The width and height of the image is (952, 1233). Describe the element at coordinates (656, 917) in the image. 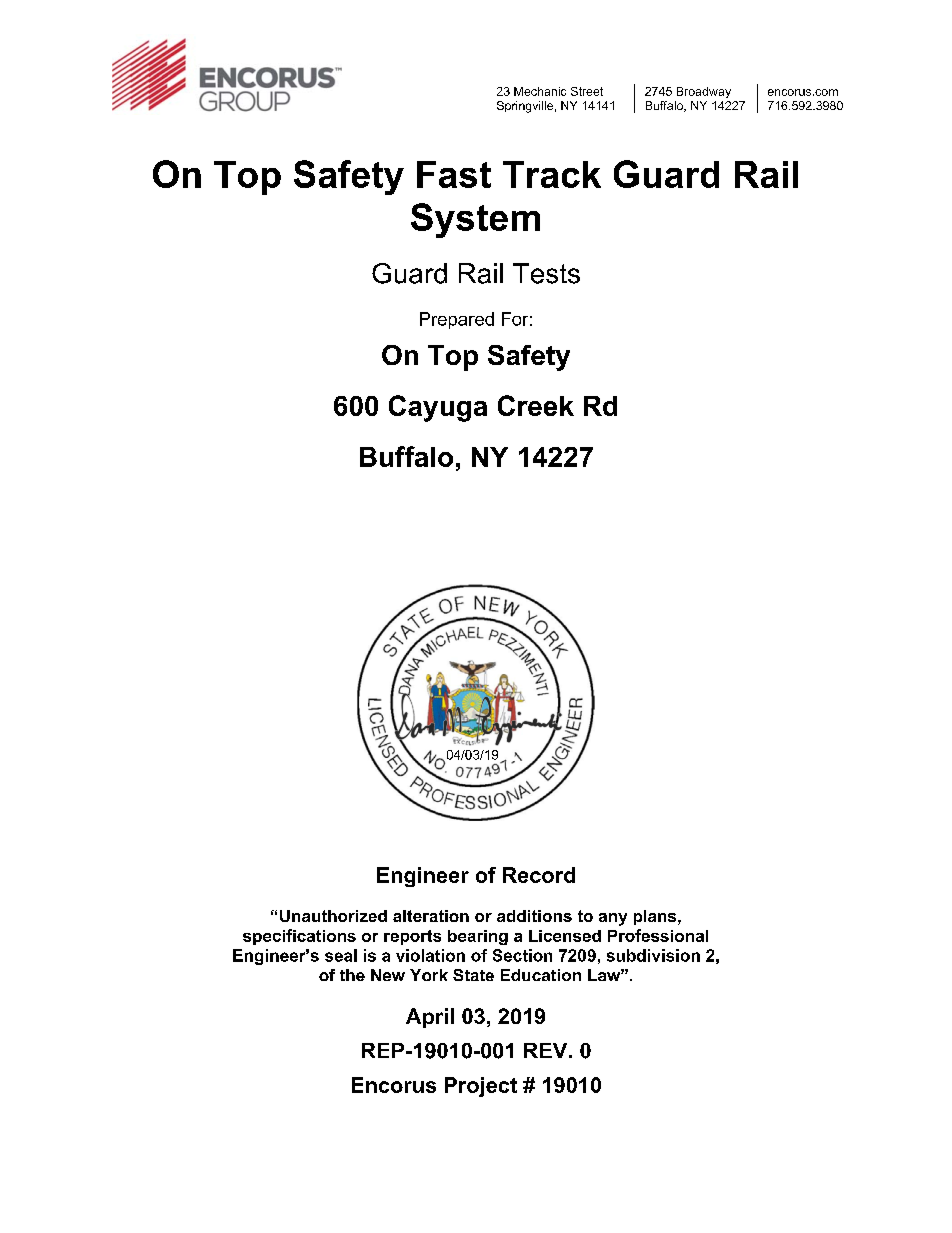

I see `plans` at that location.
